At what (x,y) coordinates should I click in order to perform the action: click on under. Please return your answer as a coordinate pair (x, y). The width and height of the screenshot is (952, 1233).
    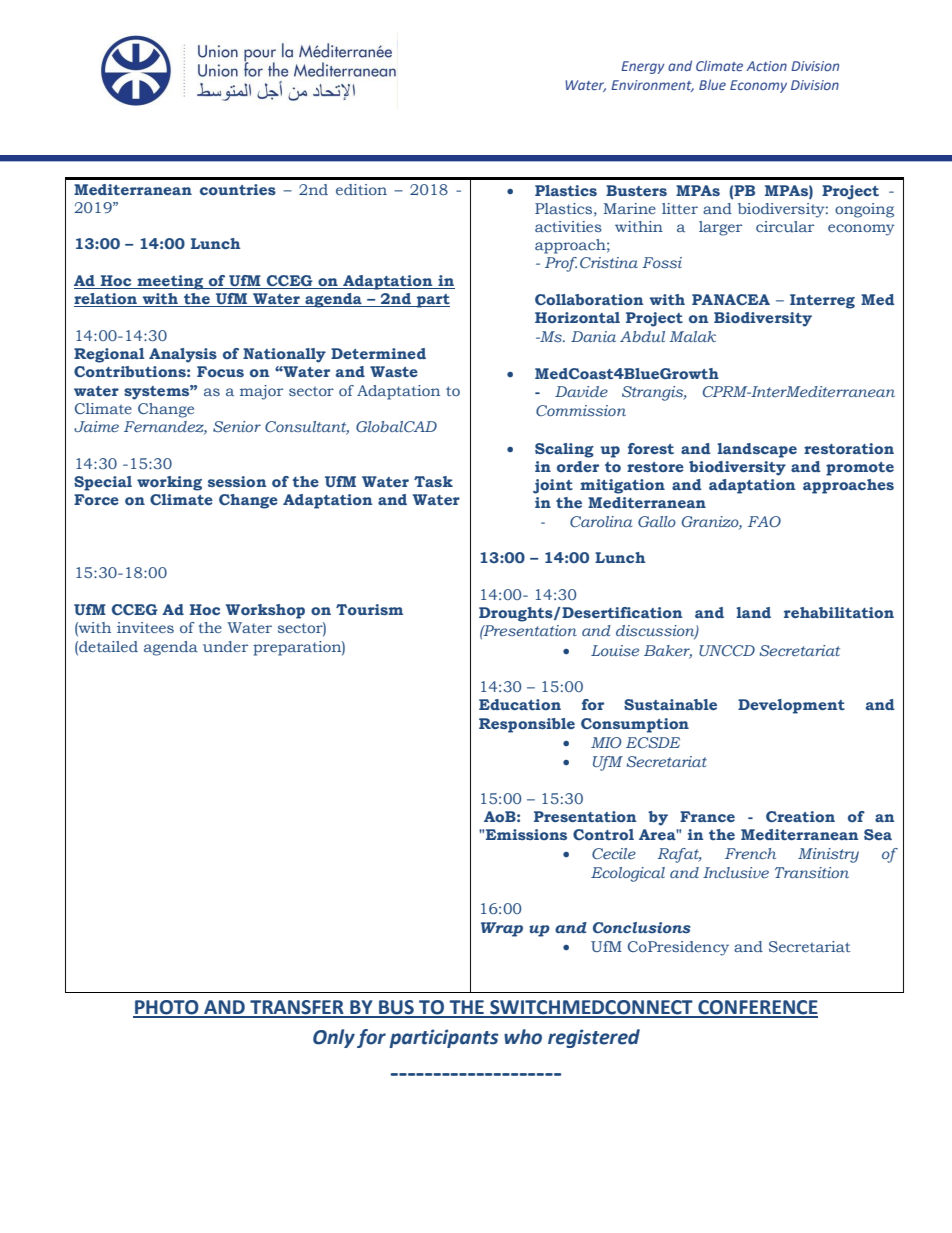
    Looking at the image, I should click on (225, 647).
